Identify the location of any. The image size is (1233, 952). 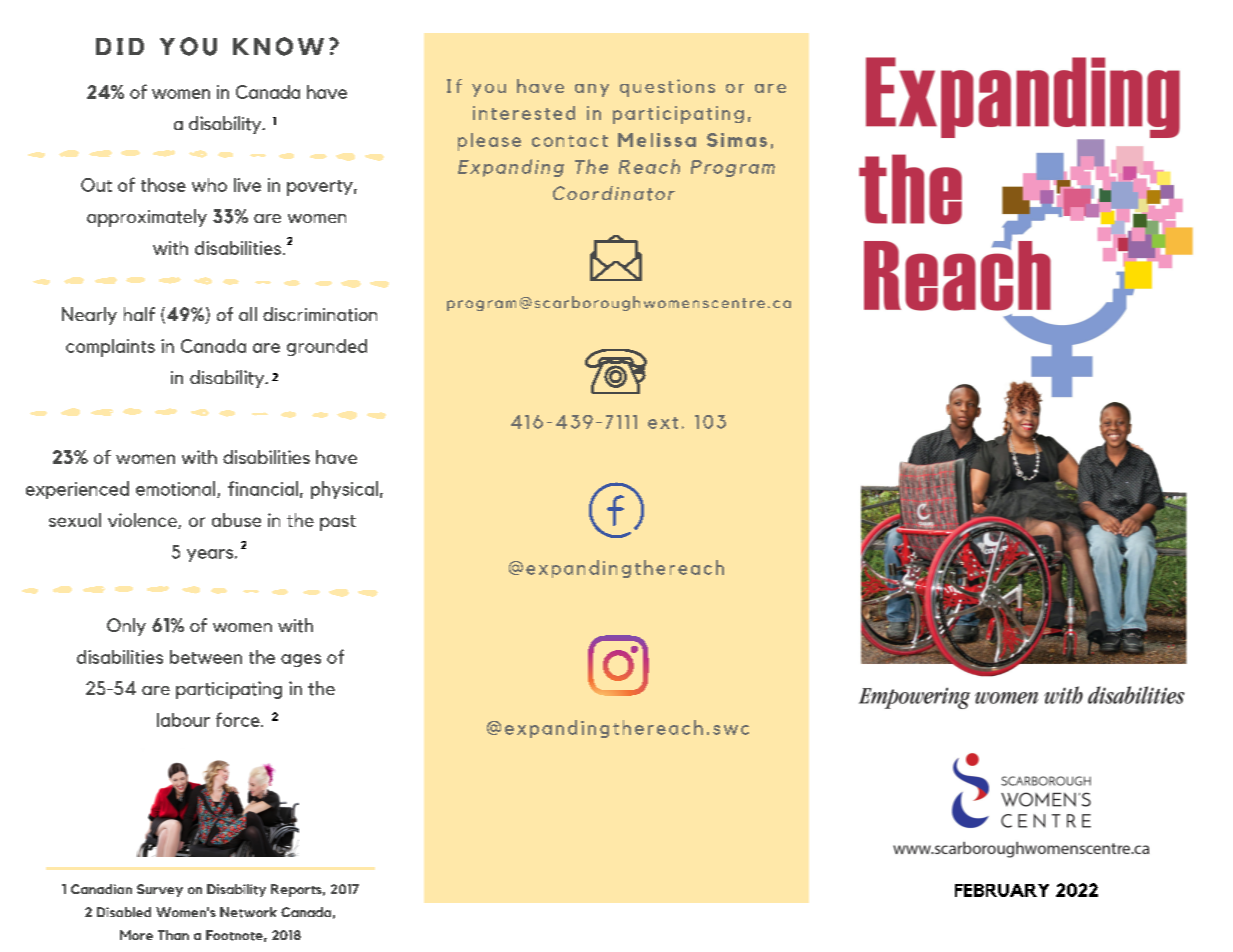
(592, 90).
